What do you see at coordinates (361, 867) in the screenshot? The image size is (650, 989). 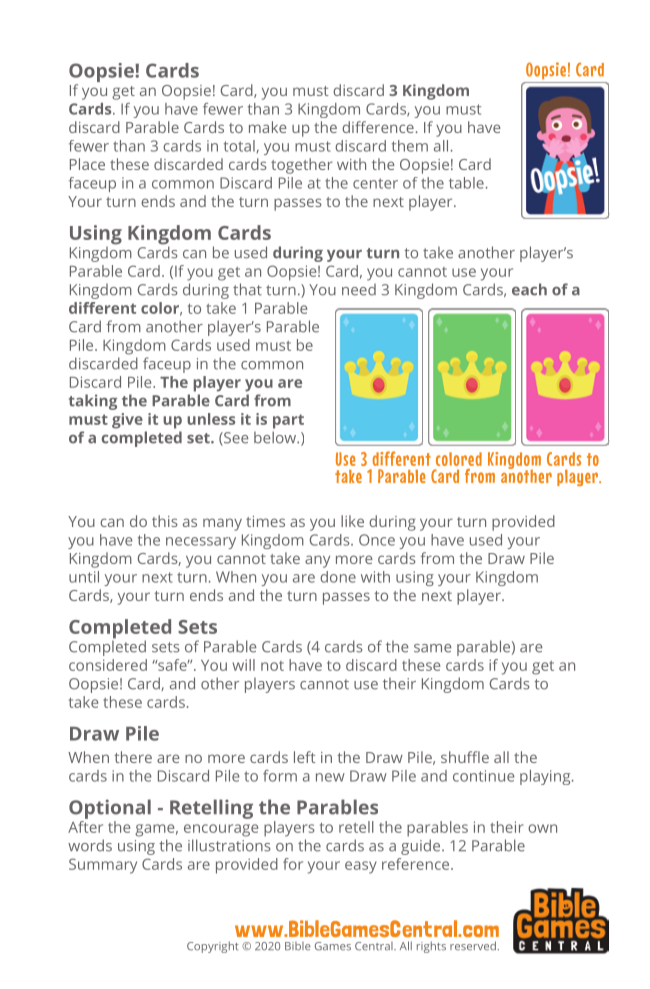 I see `easy` at bounding box center [361, 867].
